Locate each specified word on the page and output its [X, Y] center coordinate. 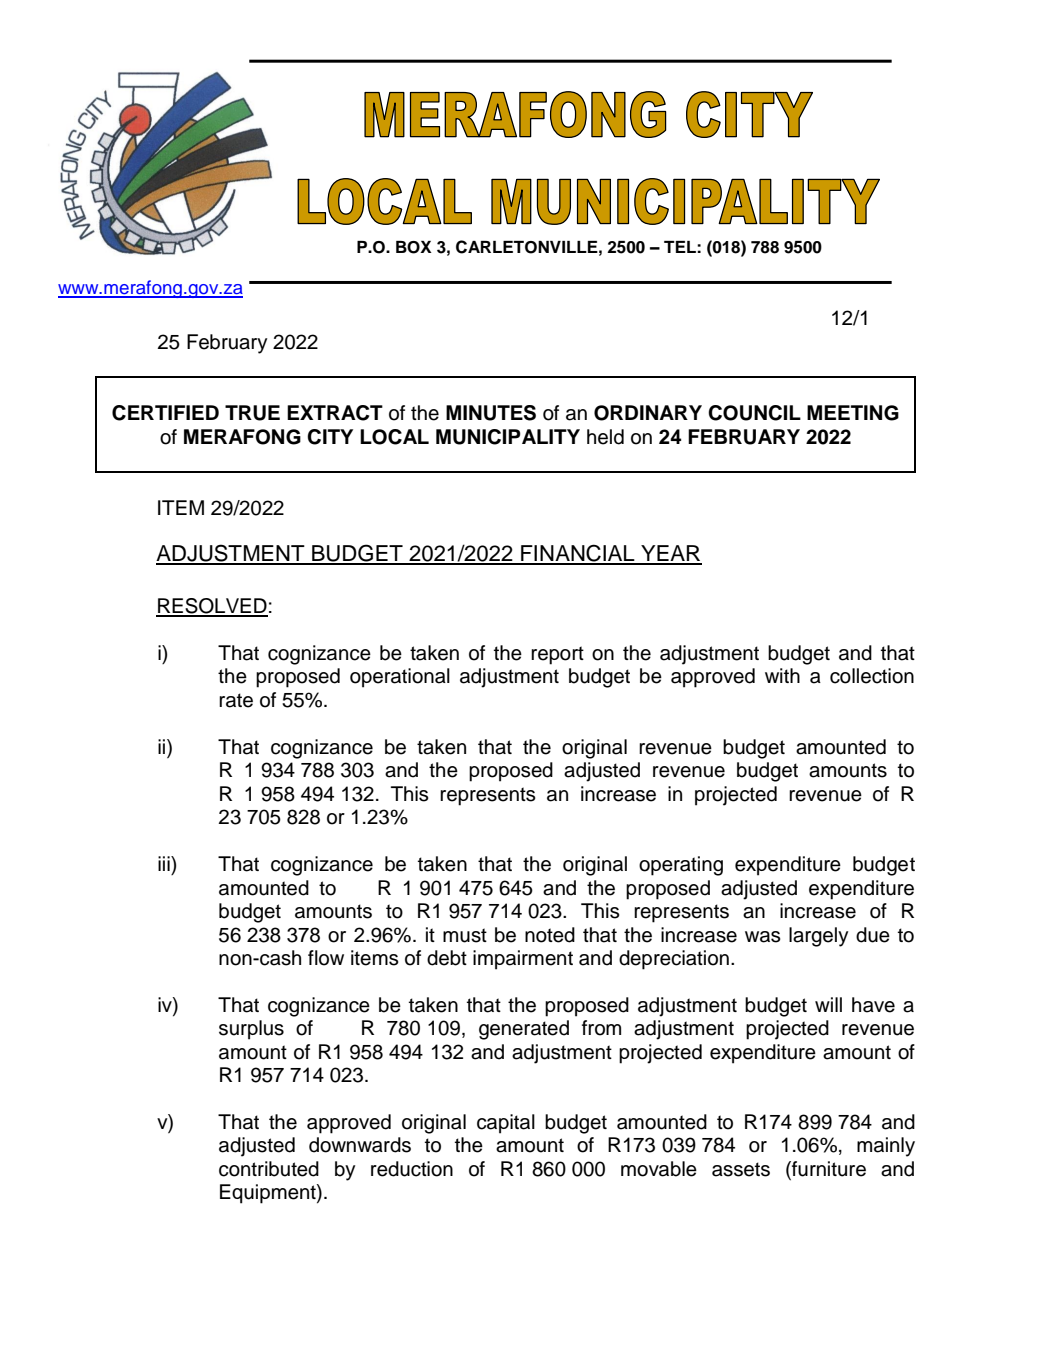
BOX [414, 247]
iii [165, 863]
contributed [269, 1169]
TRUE [252, 413]
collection [872, 676]
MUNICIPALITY [508, 437]
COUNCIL [754, 413]
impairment [523, 960]
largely [818, 937]
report [557, 655]
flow [326, 958]
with [782, 675]
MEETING [853, 413]
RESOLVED [212, 607]
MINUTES [491, 413]
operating [681, 866]
